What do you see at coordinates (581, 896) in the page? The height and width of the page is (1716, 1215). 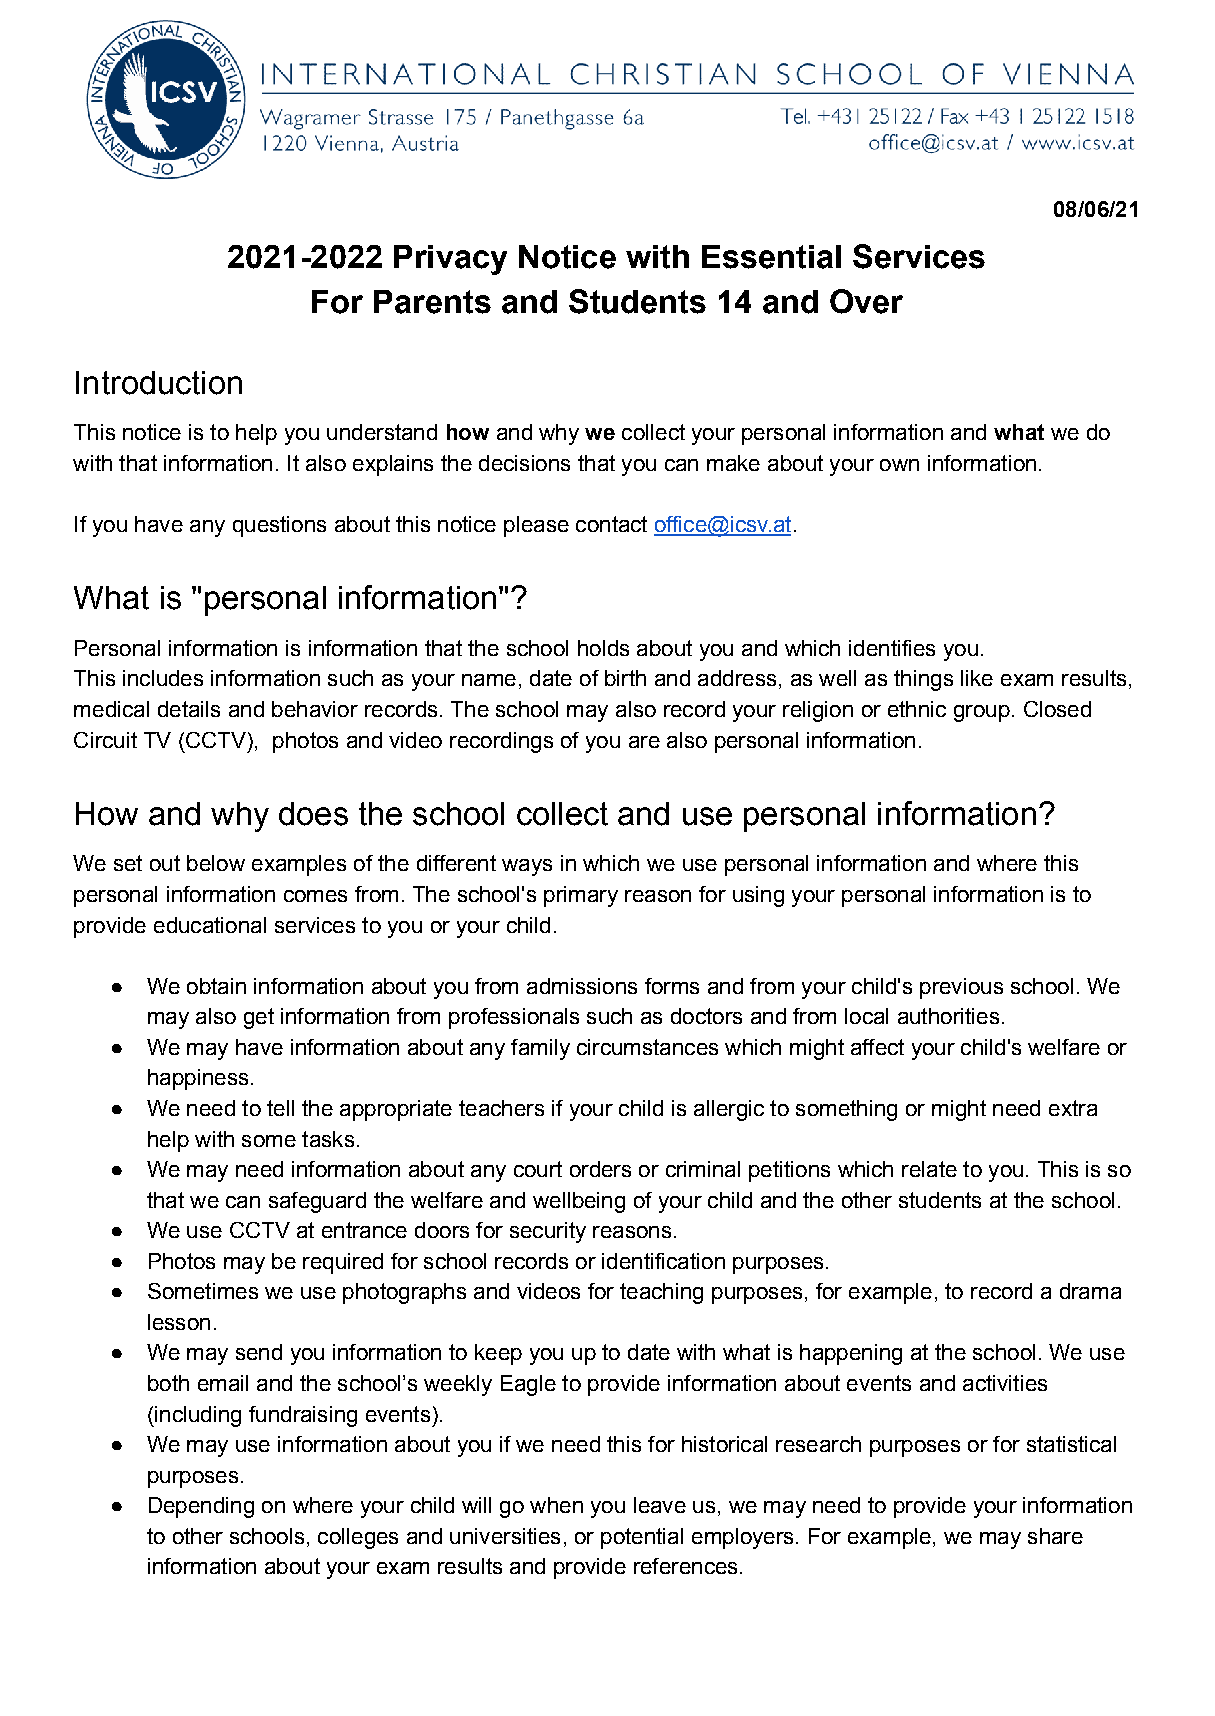 I see `primary` at bounding box center [581, 896].
